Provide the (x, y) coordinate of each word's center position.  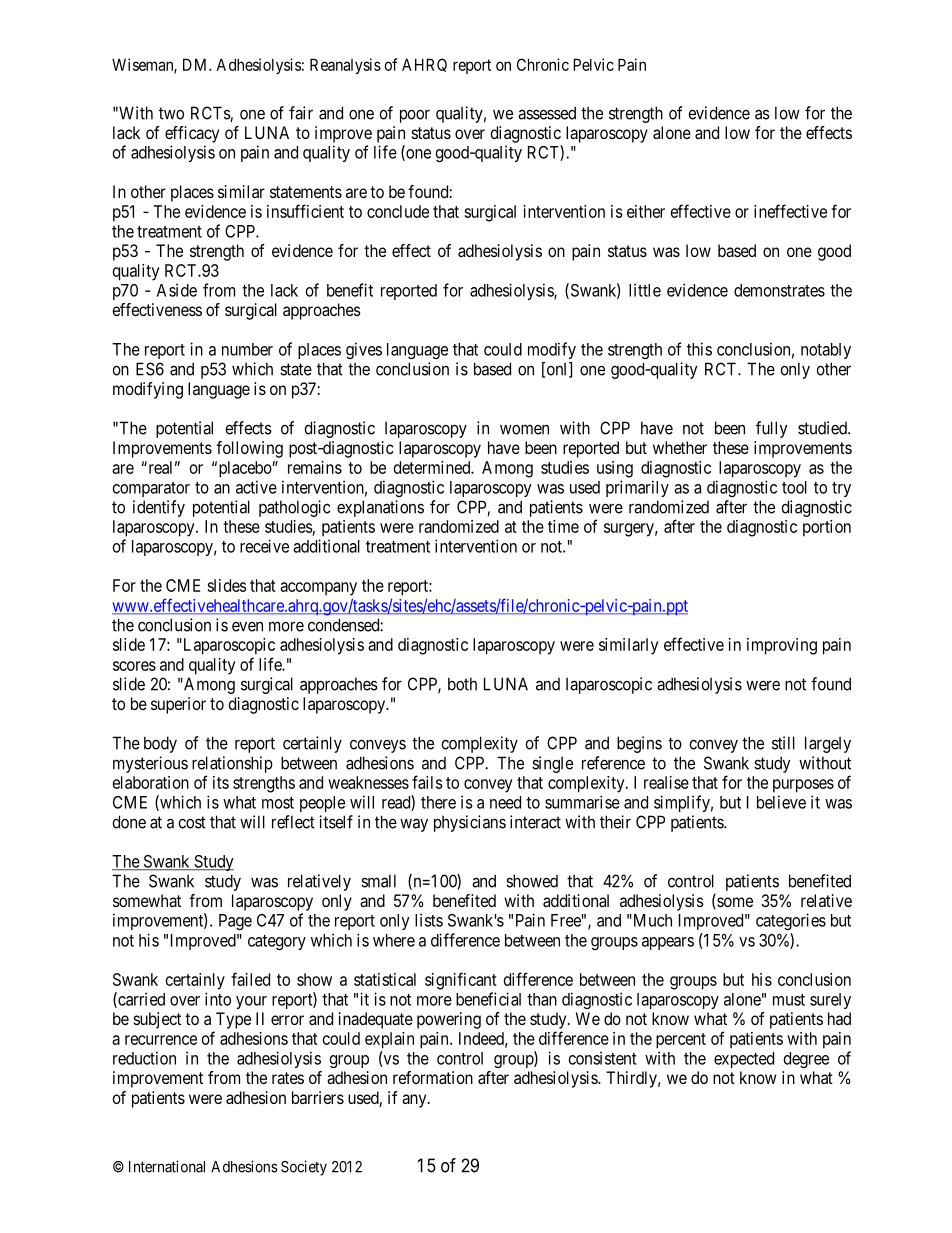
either (646, 211)
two (171, 113)
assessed (547, 113)
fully (772, 429)
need (505, 802)
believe (781, 802)
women (524, 429)
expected (744, 1060)
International (167, 1166)
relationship (232, 764)
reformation (433, 1077)
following (249, 449)
